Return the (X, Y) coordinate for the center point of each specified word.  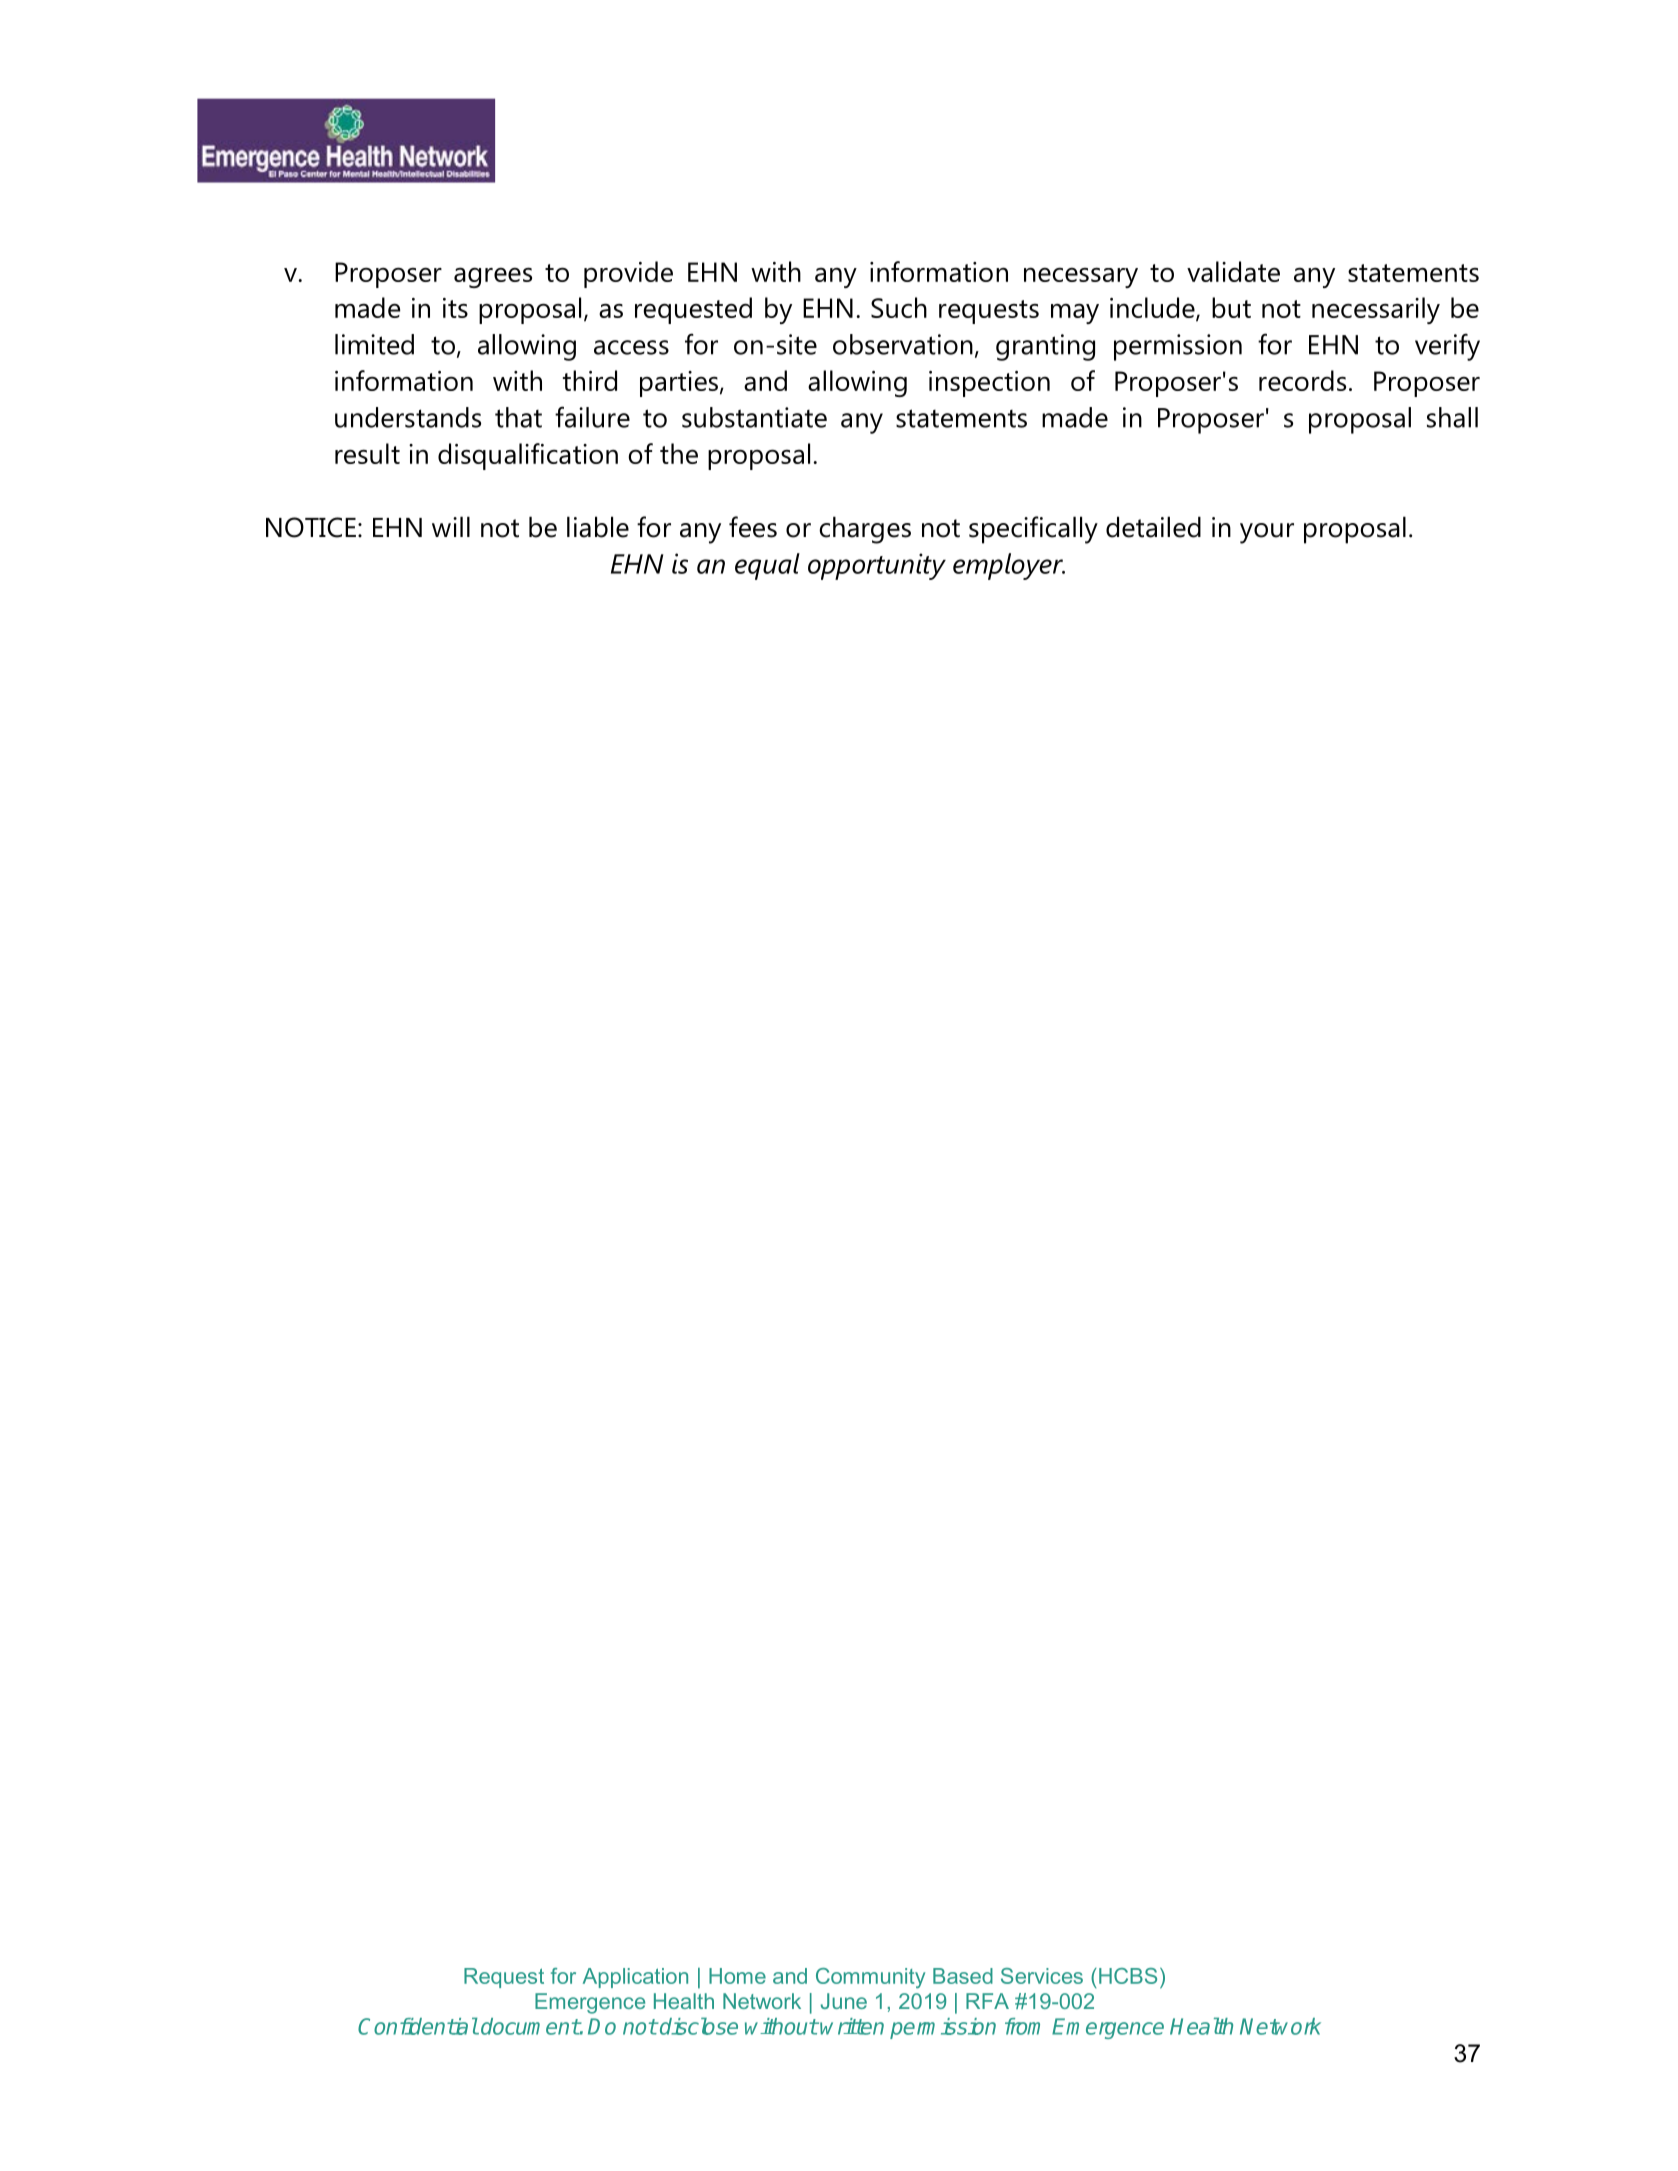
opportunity (877, 566)
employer (1009, 566)
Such (899, 307)
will (451, 526)
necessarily (1376, 310)
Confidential (418, 2026)
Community (870, 1978)
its (455, 308)
